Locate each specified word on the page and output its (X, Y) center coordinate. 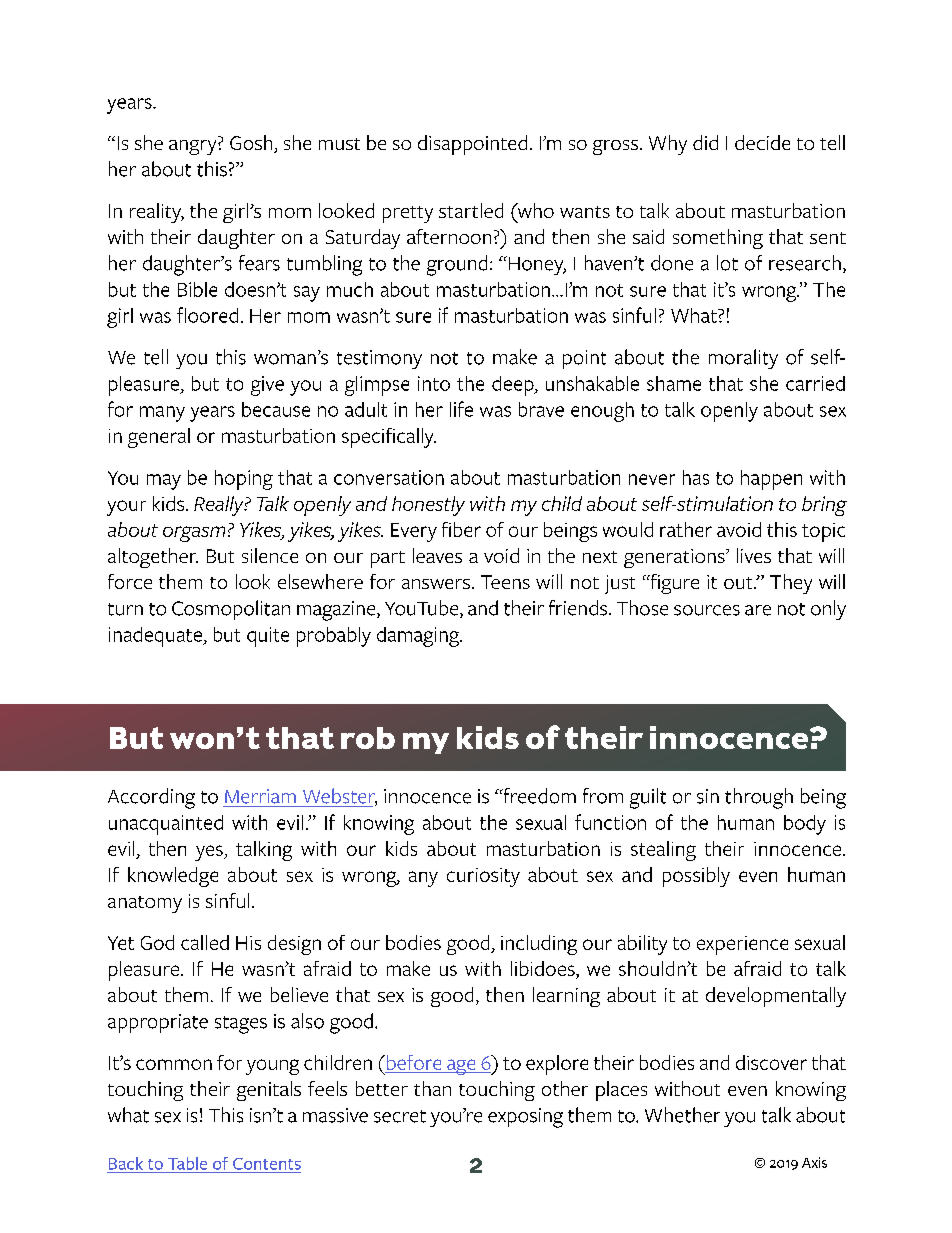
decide (762, 142)
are (758, 610)
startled (471, 210)
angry (194, 147)
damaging (419, 637)
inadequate (156, 637)
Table (187, 1163)
